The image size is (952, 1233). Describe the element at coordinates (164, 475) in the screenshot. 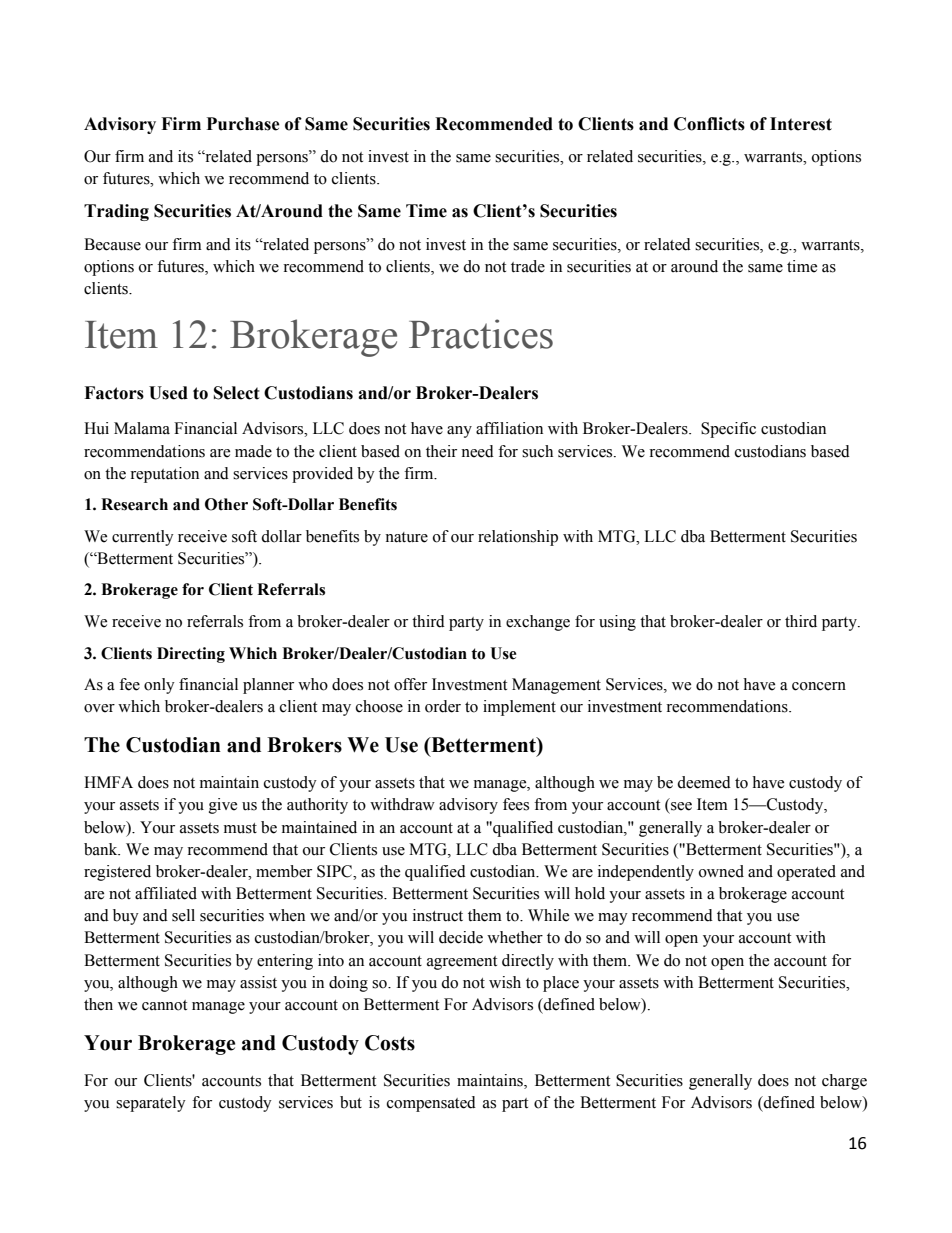

I see `reputation` at that location.
